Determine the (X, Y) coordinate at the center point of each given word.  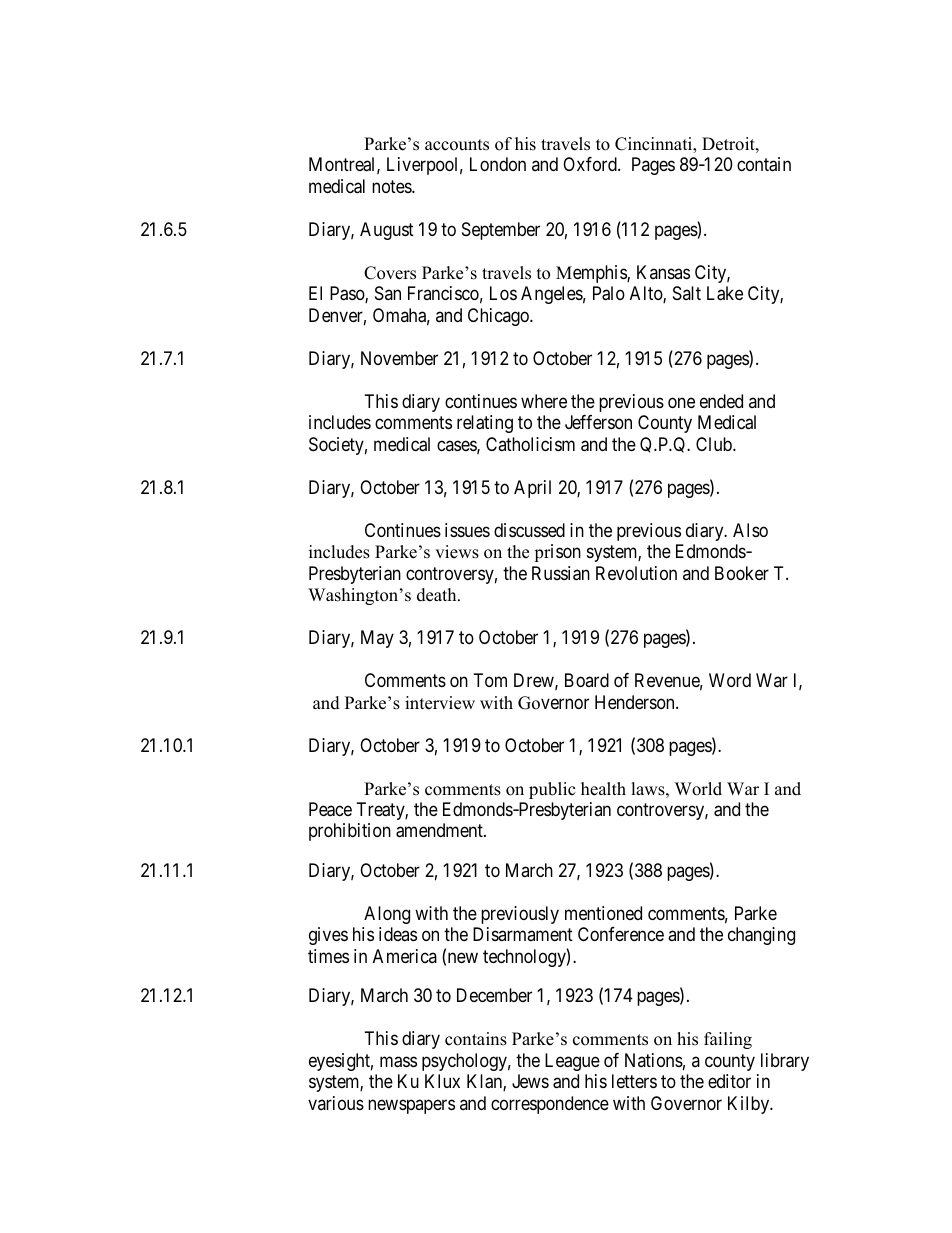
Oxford (591, 164)
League (572, 1062)
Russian (561, 573)
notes (392, 186)
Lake (725, 293)
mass (398, 1062)
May (377, 639)
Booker (742, 573)
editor (729, 1081)
